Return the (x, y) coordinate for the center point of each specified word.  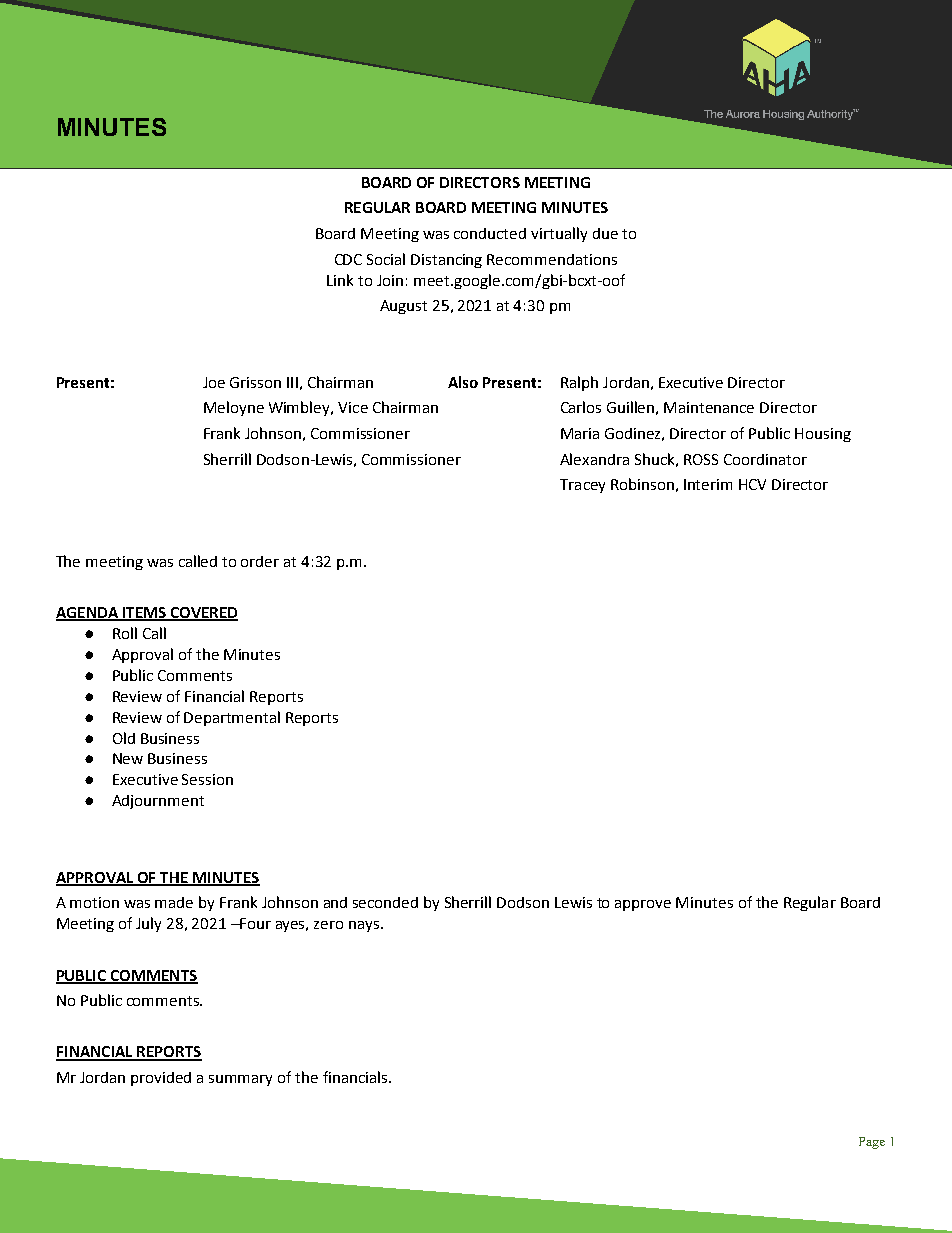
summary (240, 1080)
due (605, 233)
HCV (752, 484)
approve (643, 905)
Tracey (582, 486)
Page (872, 1143)
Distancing (446, 261)
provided (161, 1079)
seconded (385, 902)
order (260, 561)
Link (340, 280)
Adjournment (158, 802)
